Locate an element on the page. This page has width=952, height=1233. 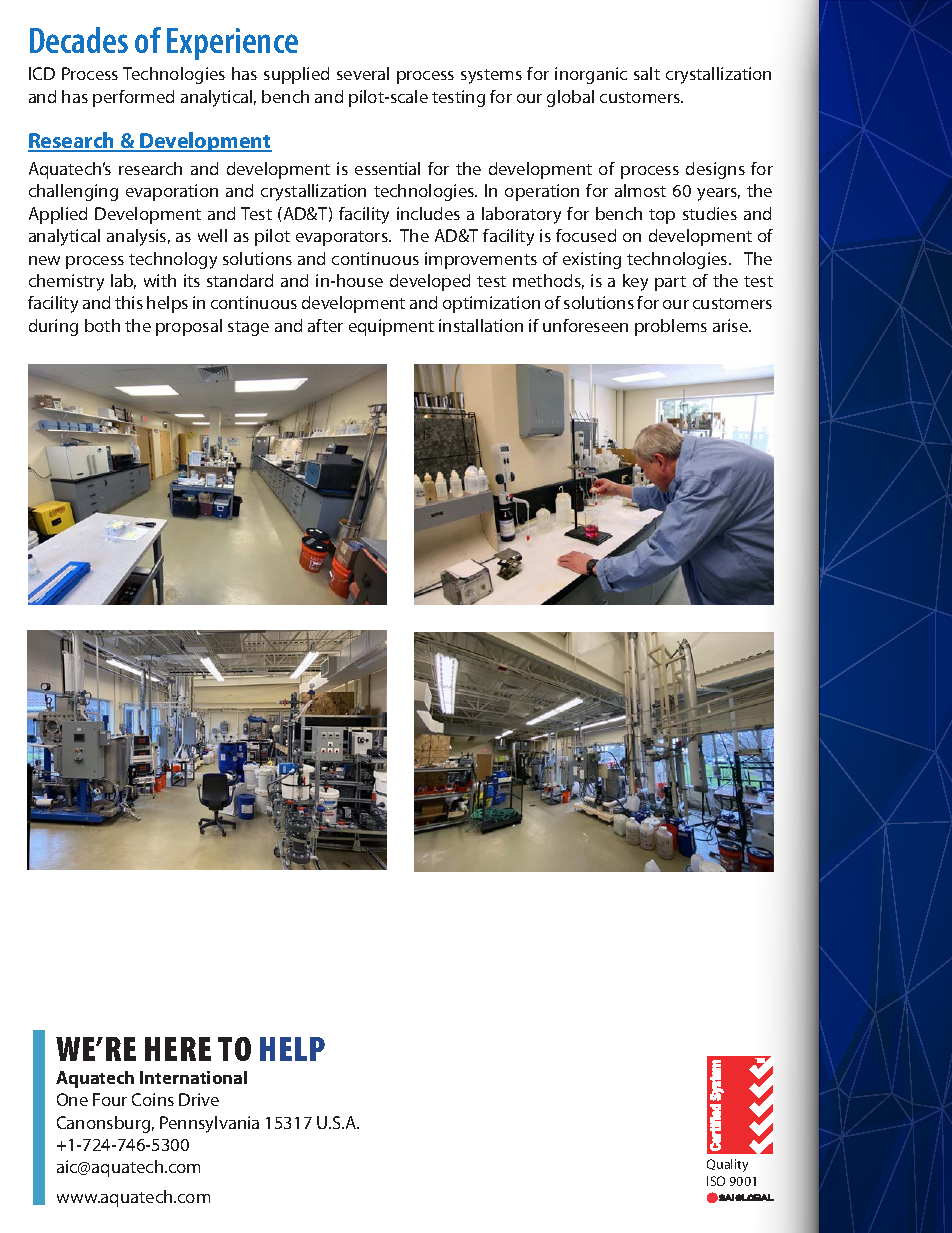
International is located at coordinates (193, 1077).
